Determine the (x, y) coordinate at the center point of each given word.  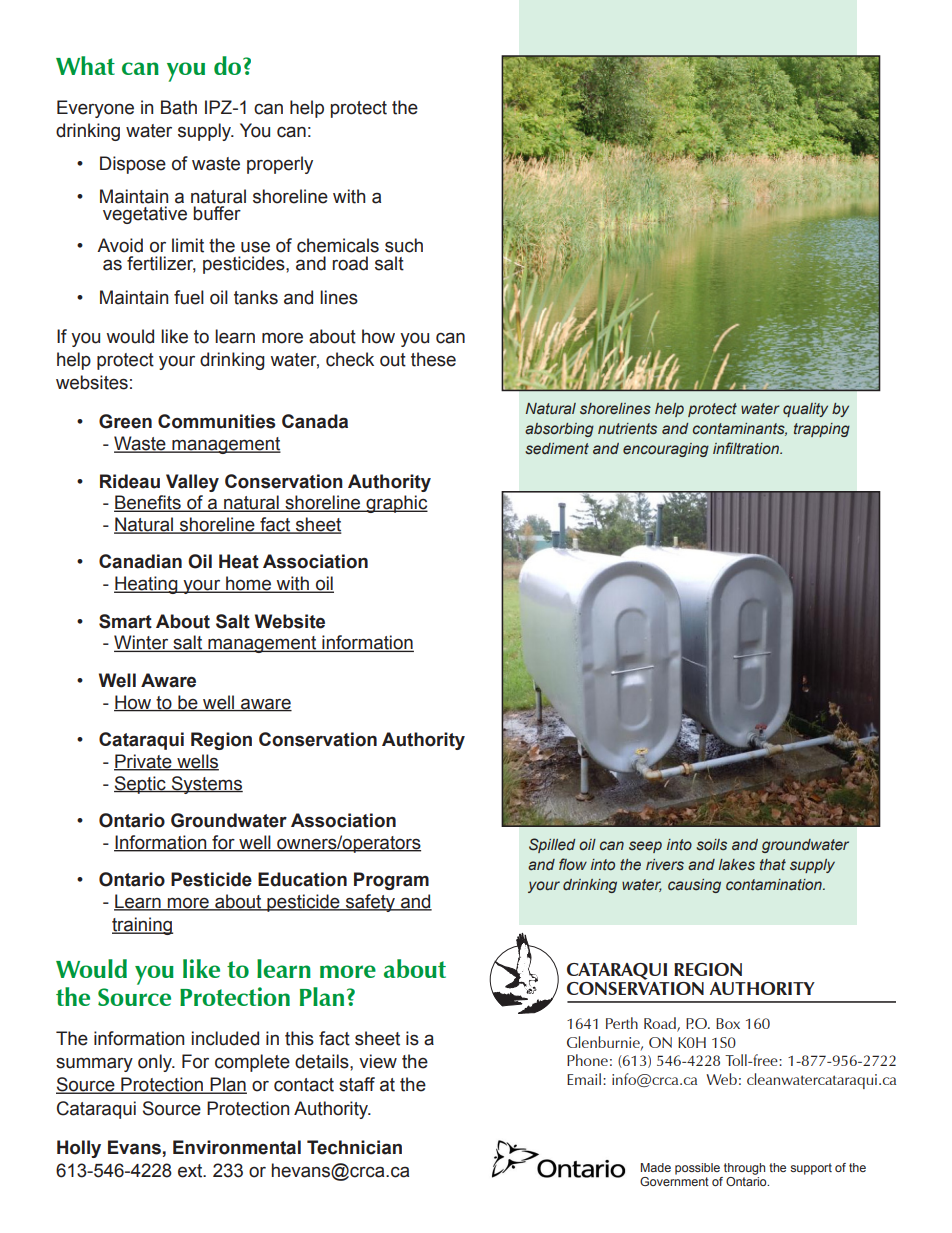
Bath (179, 107)
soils (711, 844)
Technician (354, 1147)
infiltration (747, 448)
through (744, 1169)
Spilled (552, 845)
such (404, 245)
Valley (192, 483)
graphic (396, 504)
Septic (141, 785)
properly (280, 165)
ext (191, 1171)
